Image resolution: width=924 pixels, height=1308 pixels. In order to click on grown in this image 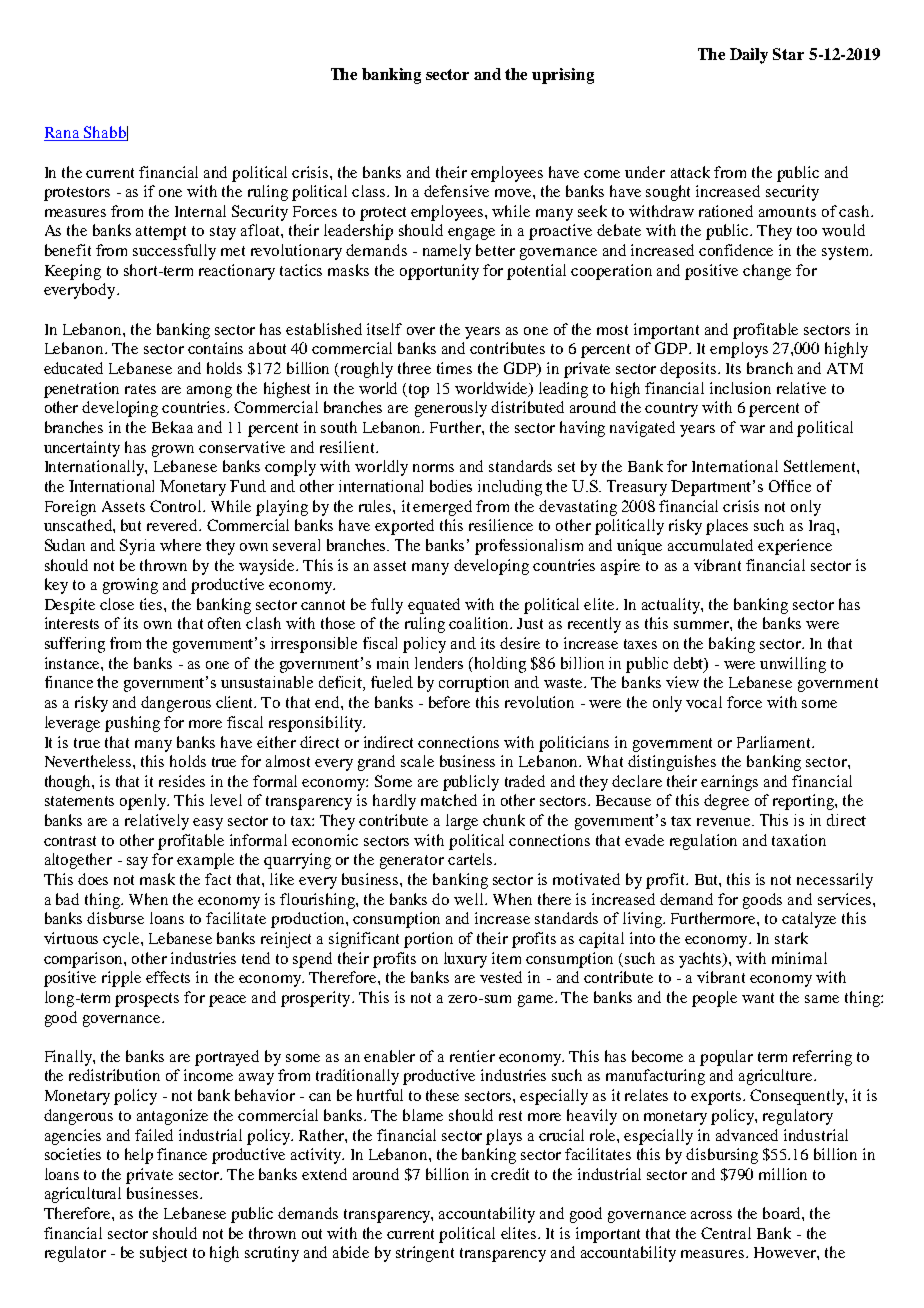, I will do `click(173, 451)`.
